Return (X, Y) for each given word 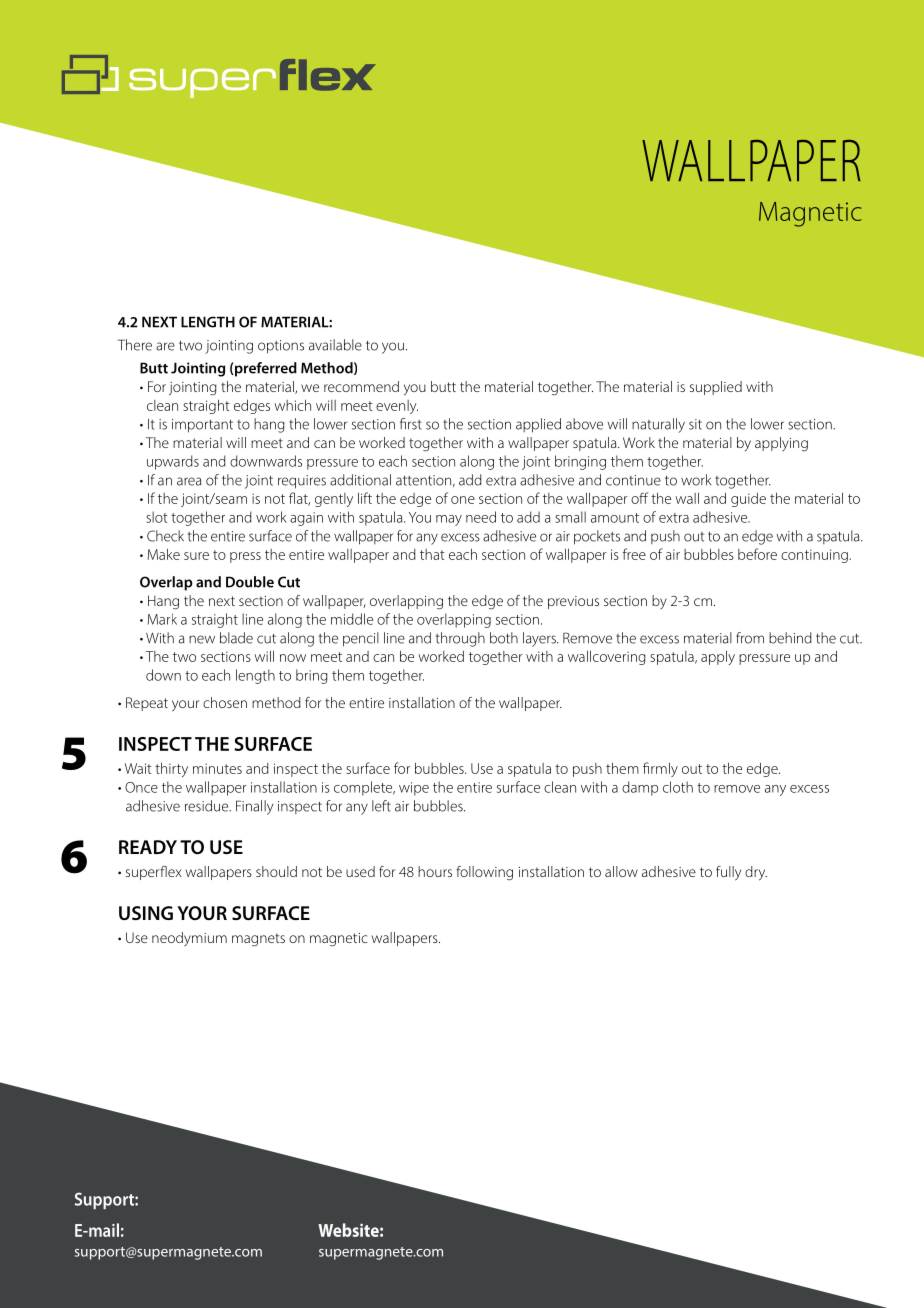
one (463, 500)
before (757, 554)
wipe (414, 789)
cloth (678, 787)
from (750, 638)
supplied (716, 388)
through (460, 639)
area (189, 481)
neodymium (189, 939)
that (432, 554)
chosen (225, 702)
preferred (265, 369)
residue (208, 806)
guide (748, 499)
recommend (361, 386)
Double (250, 582)
